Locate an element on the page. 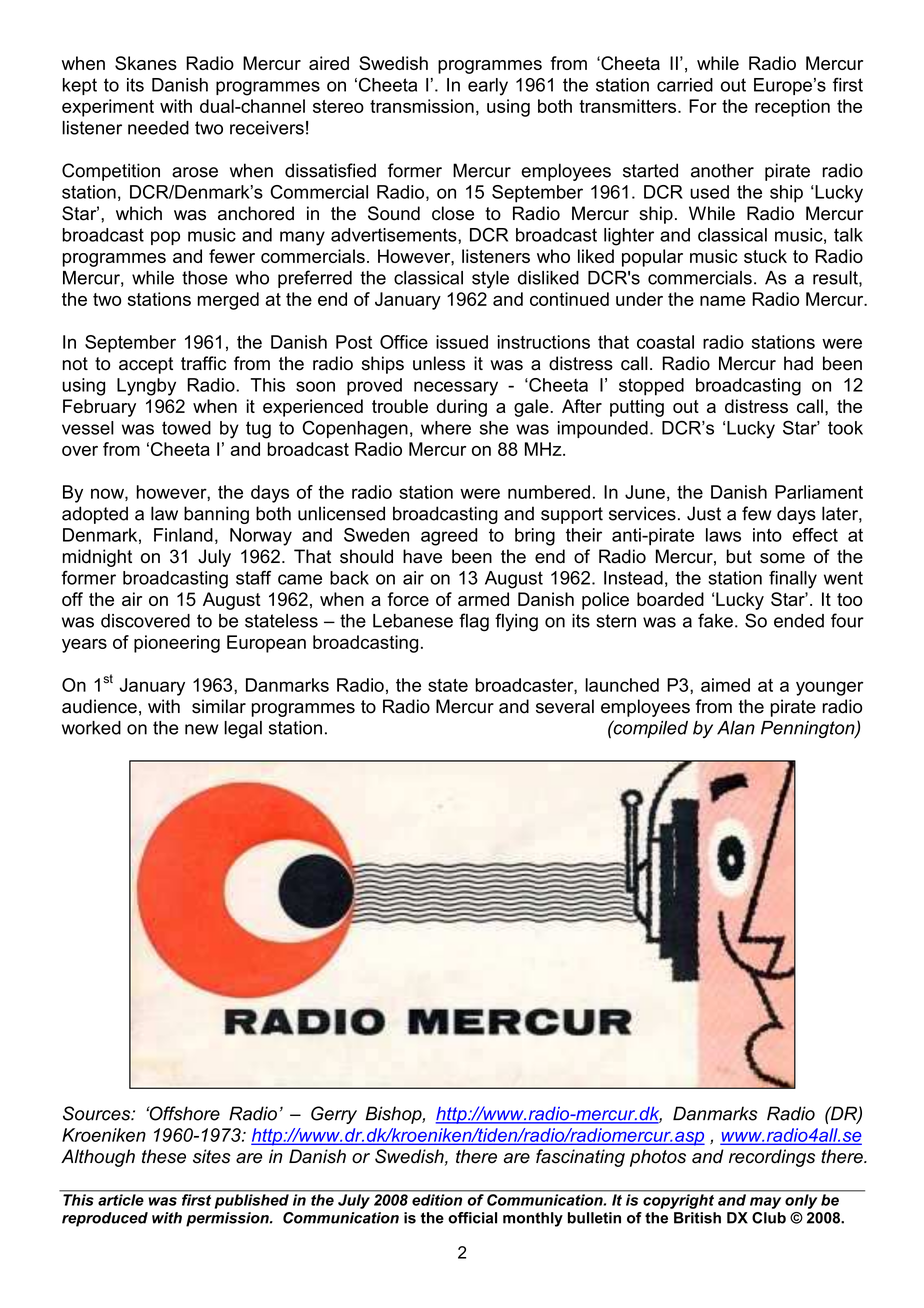 This page has width=924, height=1308. early is located at coordinates (488, 87).
